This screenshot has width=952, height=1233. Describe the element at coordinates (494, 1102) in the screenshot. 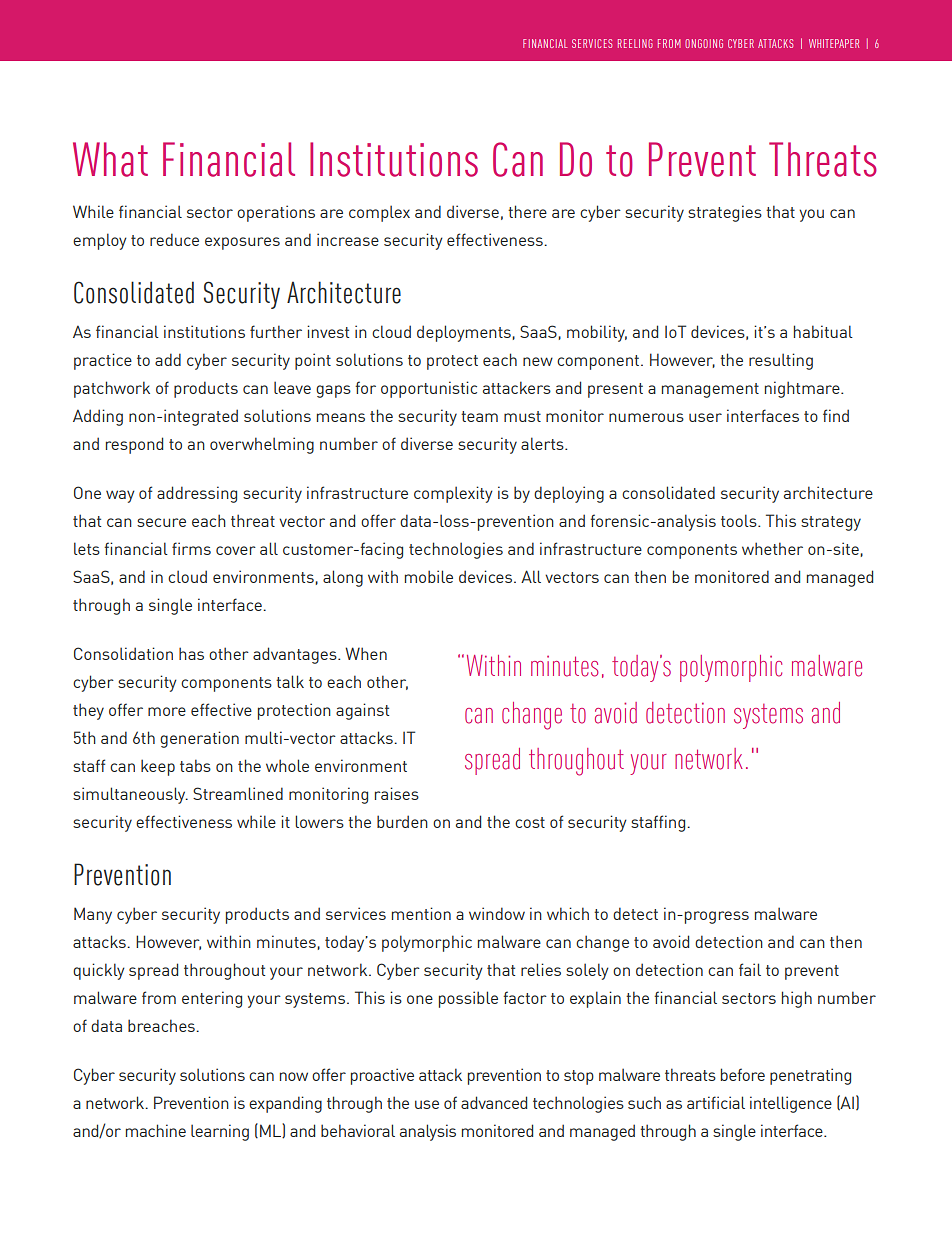

I see `advanced` at that location.
